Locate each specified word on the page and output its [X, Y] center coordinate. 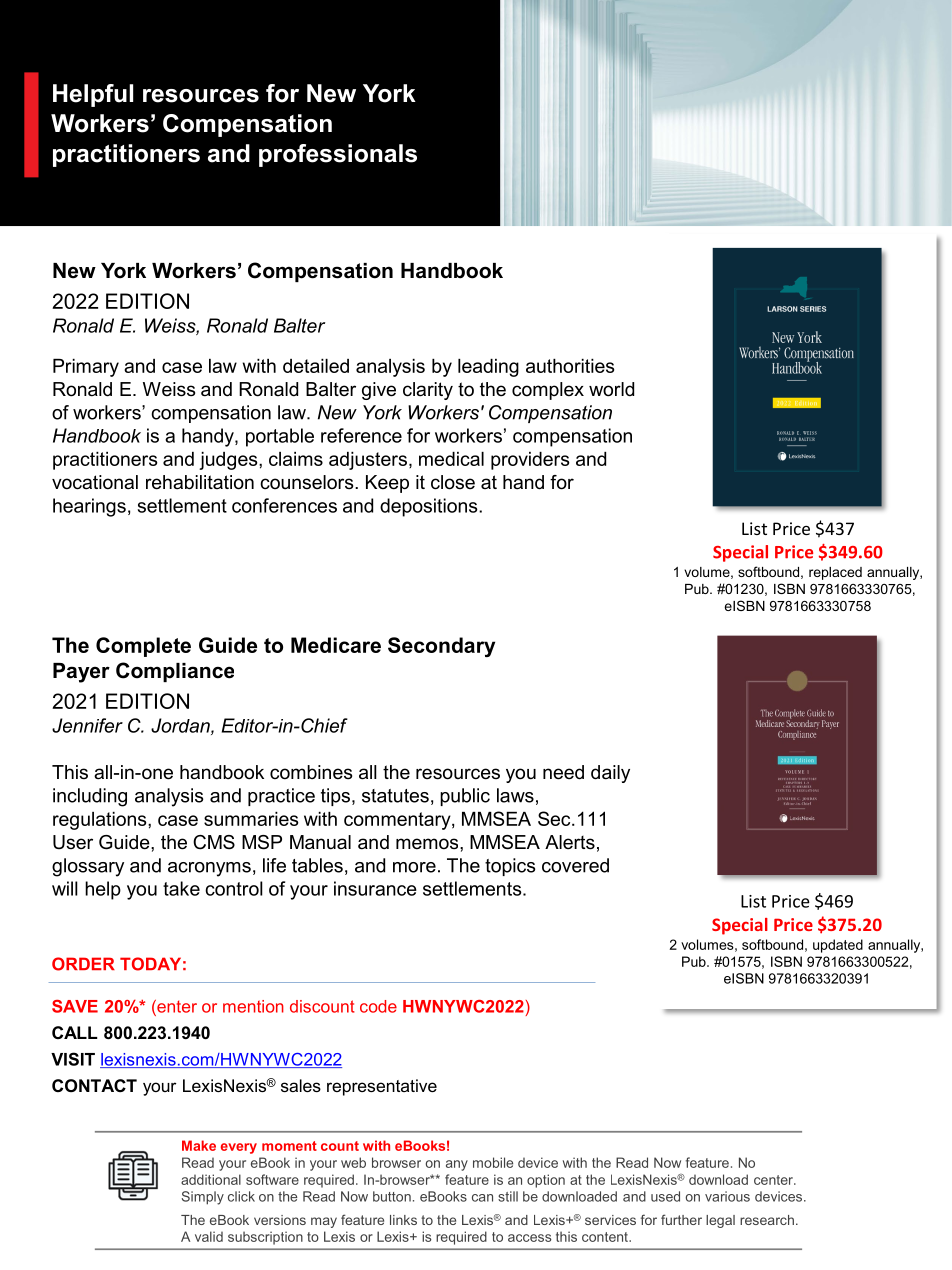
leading [488, 368]
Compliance [175, 672]
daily [610, 774]
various [727, 1196]
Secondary [441, 647]
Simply [203, 1198]
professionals [338, 155]
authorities [570, 366]
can [482, 1198]
